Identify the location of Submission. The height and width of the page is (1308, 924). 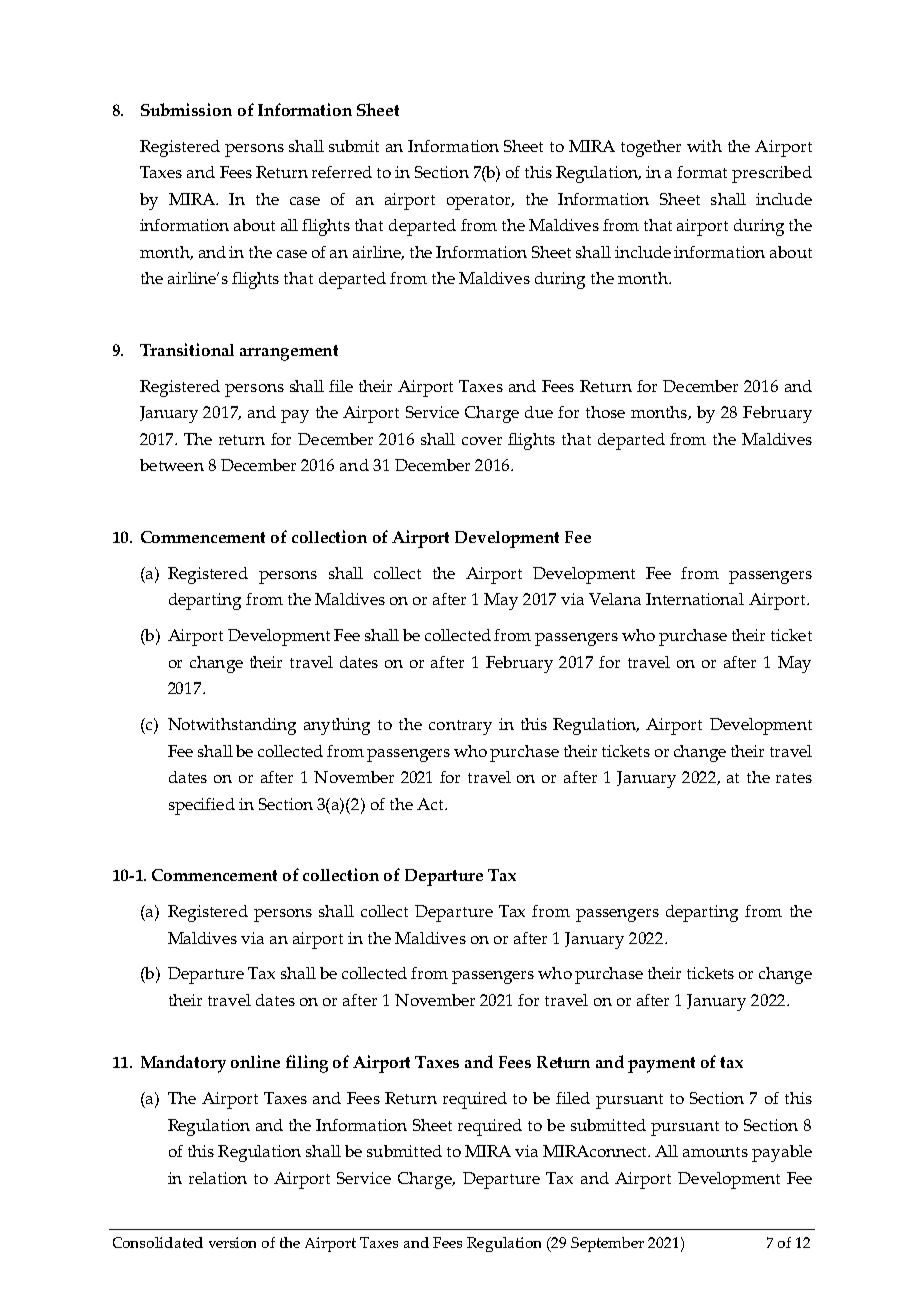
(186, 109).
